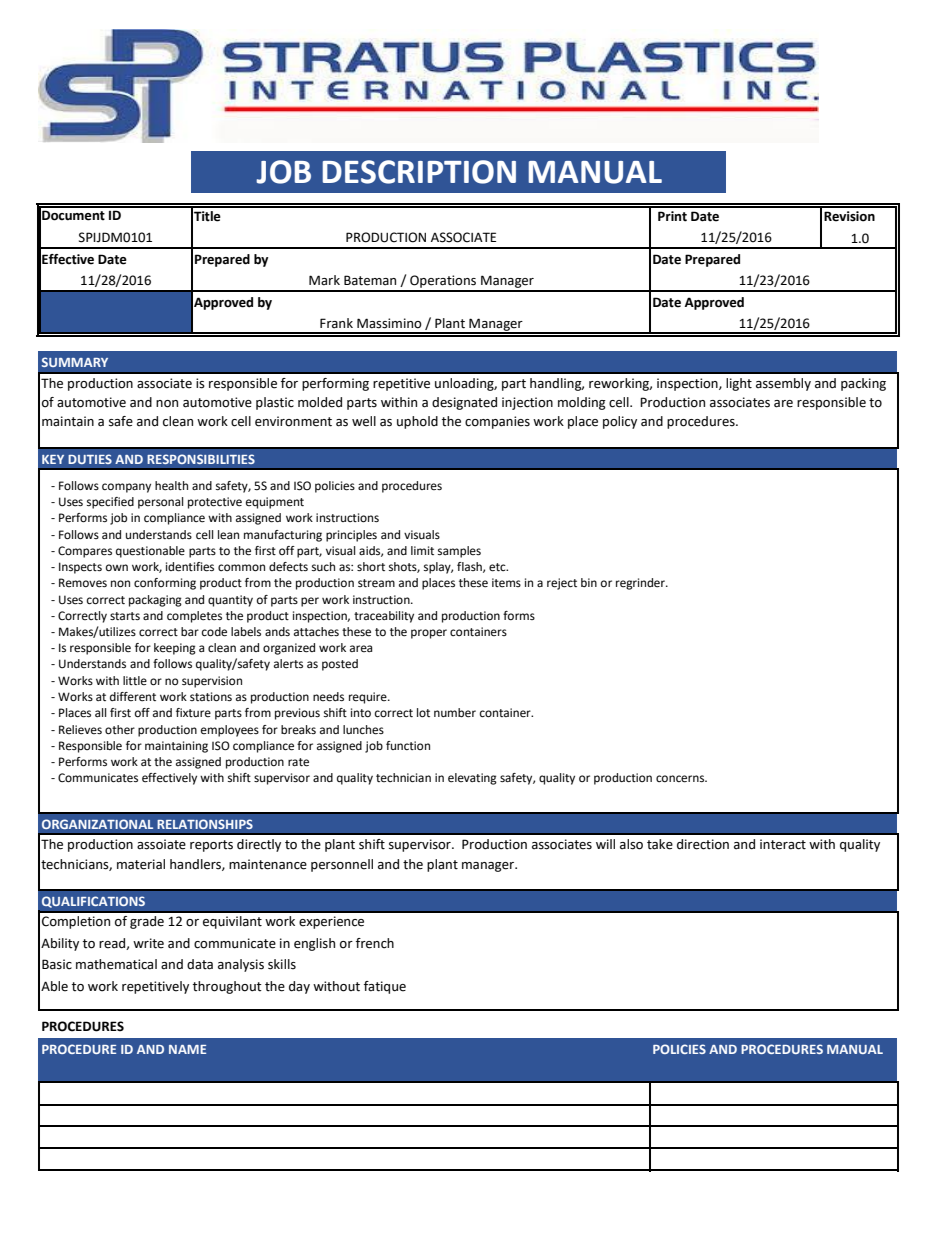  What do you see at coordinates (783, 384) in the screenshot?
I see `assembly` at bounding box center [783, 384].
